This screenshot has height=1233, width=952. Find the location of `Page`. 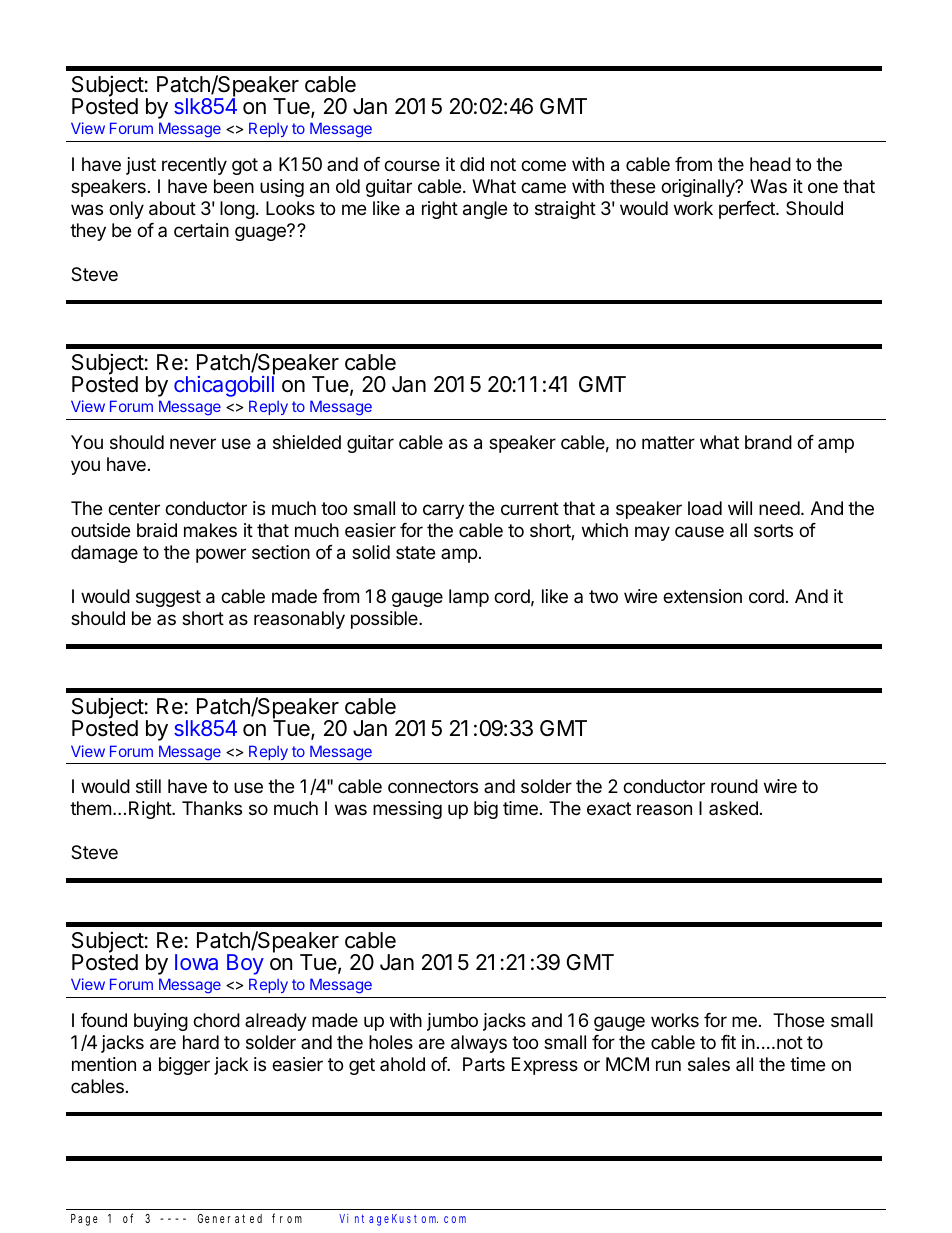

Page is located at coordinates (84, 1220).
